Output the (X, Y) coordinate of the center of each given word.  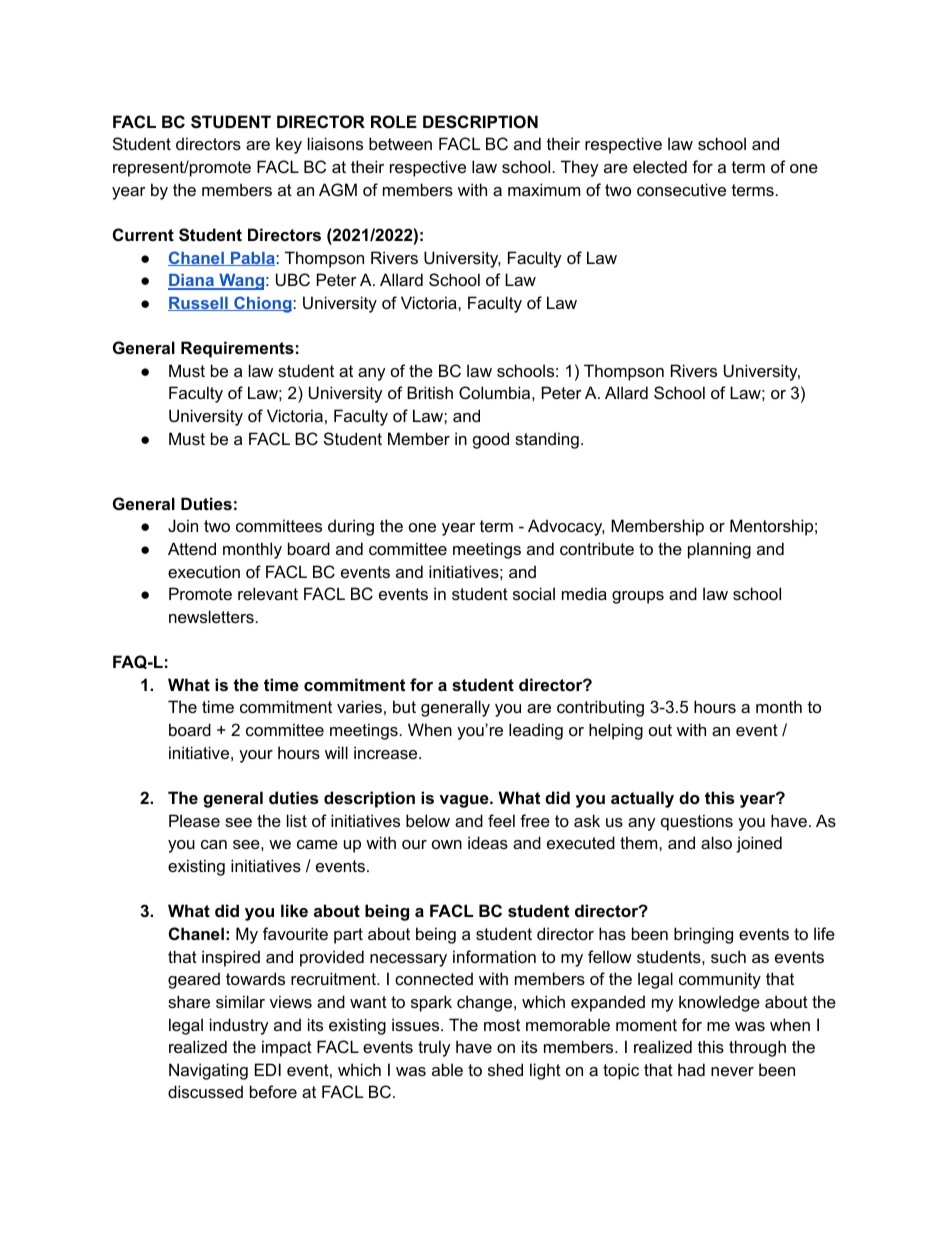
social (534, 593)
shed (505, 1069)
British (430, 392)
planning (719, 550)
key (289, 145)
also (716, 842)
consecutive (681, 189)
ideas (488, 842)
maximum (544, 189)
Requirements (237, 349)
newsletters (211, 616)
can (214, 844)
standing (547, 440)
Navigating (208, 1071)
